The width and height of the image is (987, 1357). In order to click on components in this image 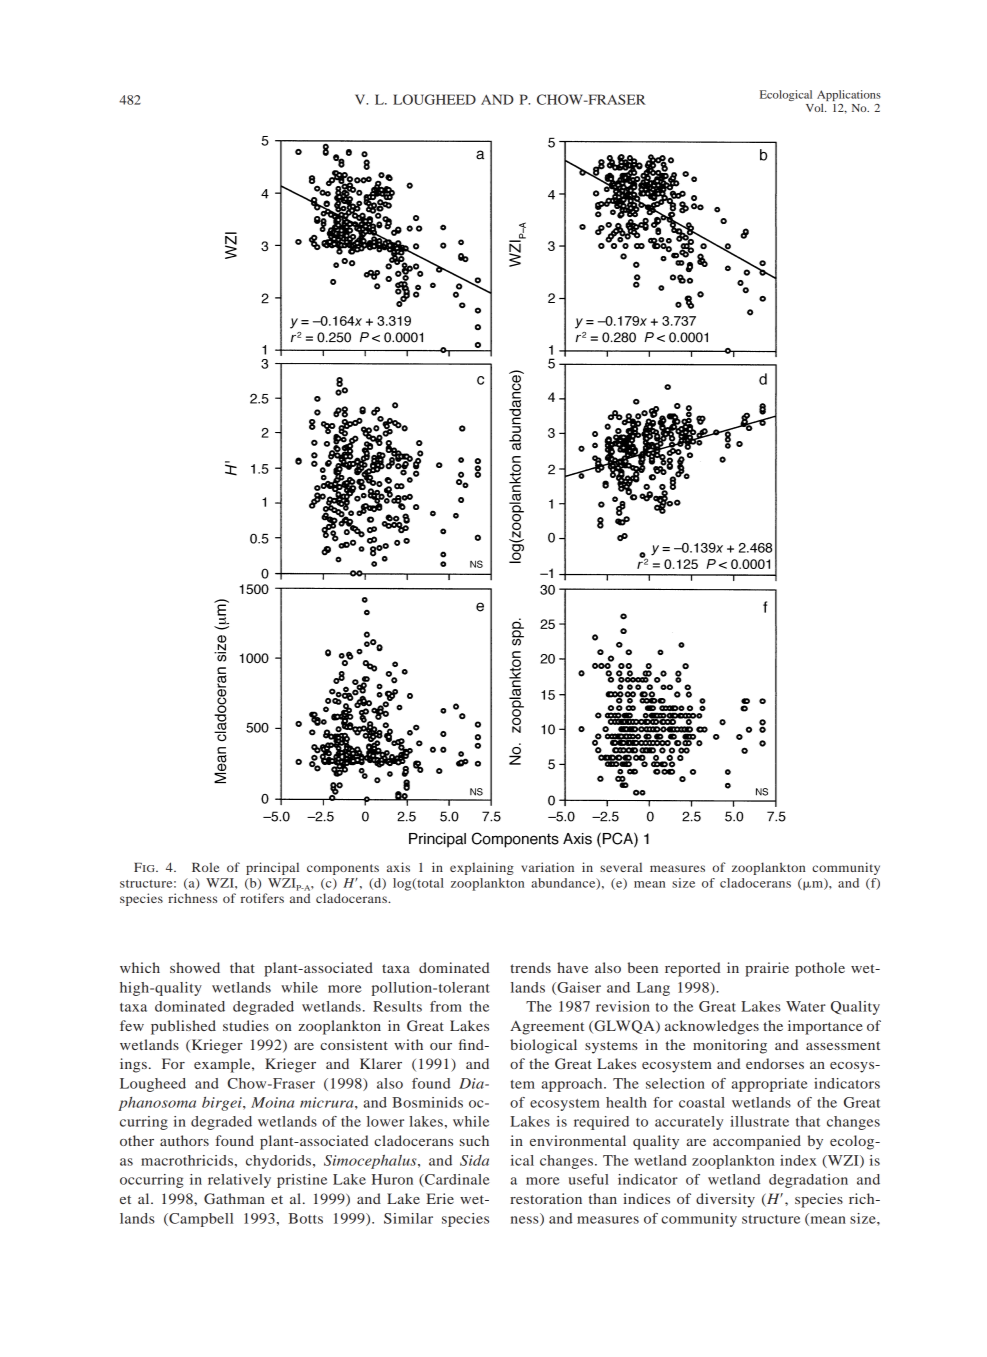, I will do `click(343, 869)`.
